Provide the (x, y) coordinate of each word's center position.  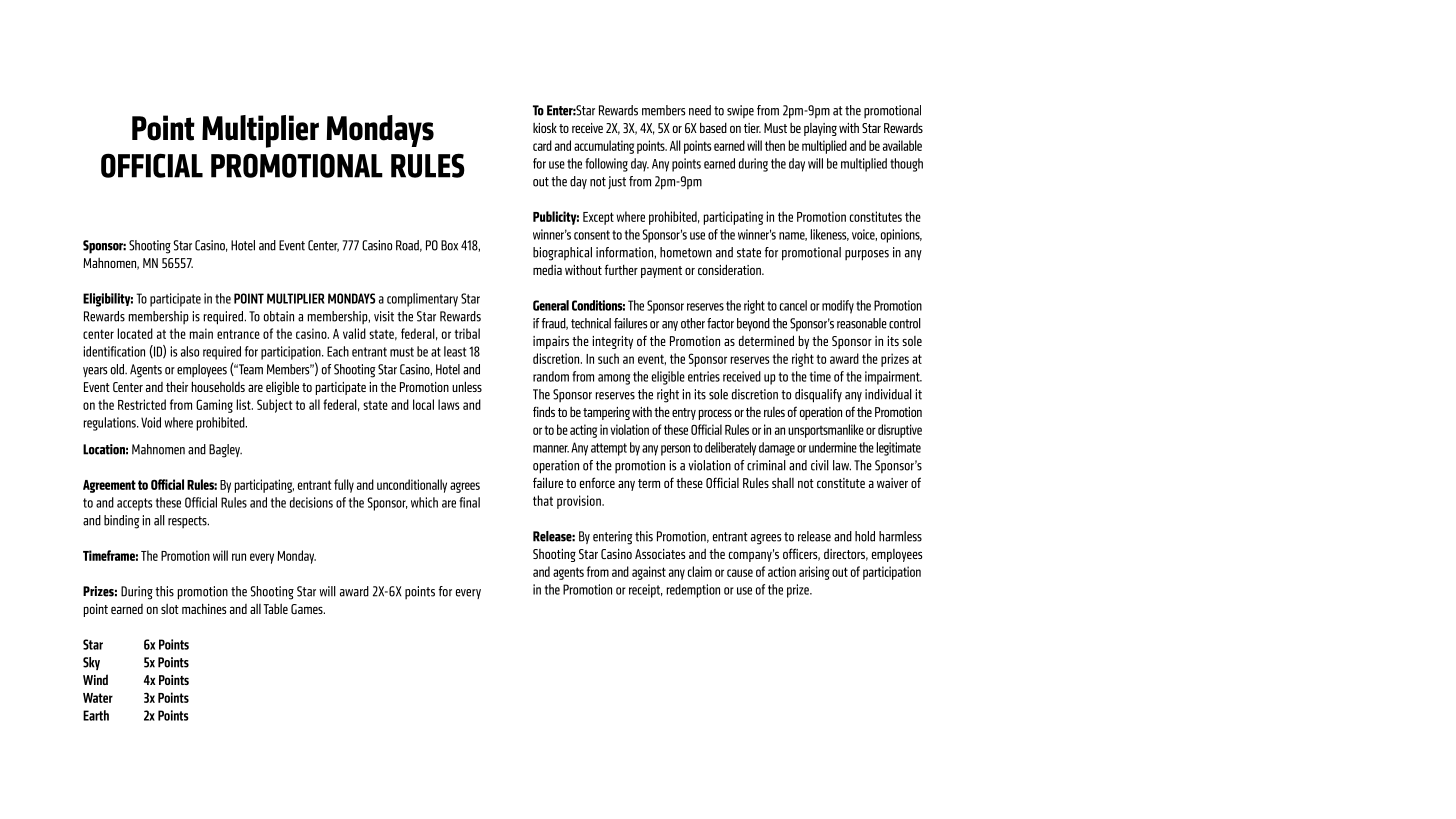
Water (98, 698)
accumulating (604, 147)
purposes (867, 255)
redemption (693, 591)
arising (814, 573)
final (469, 502)
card (542, 145)
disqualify (818, 396)
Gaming (214, 406)
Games (308, 609)
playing (820, 129)
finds (544, 411)
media (547, 270)
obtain (279, 316)
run (239, 557)
